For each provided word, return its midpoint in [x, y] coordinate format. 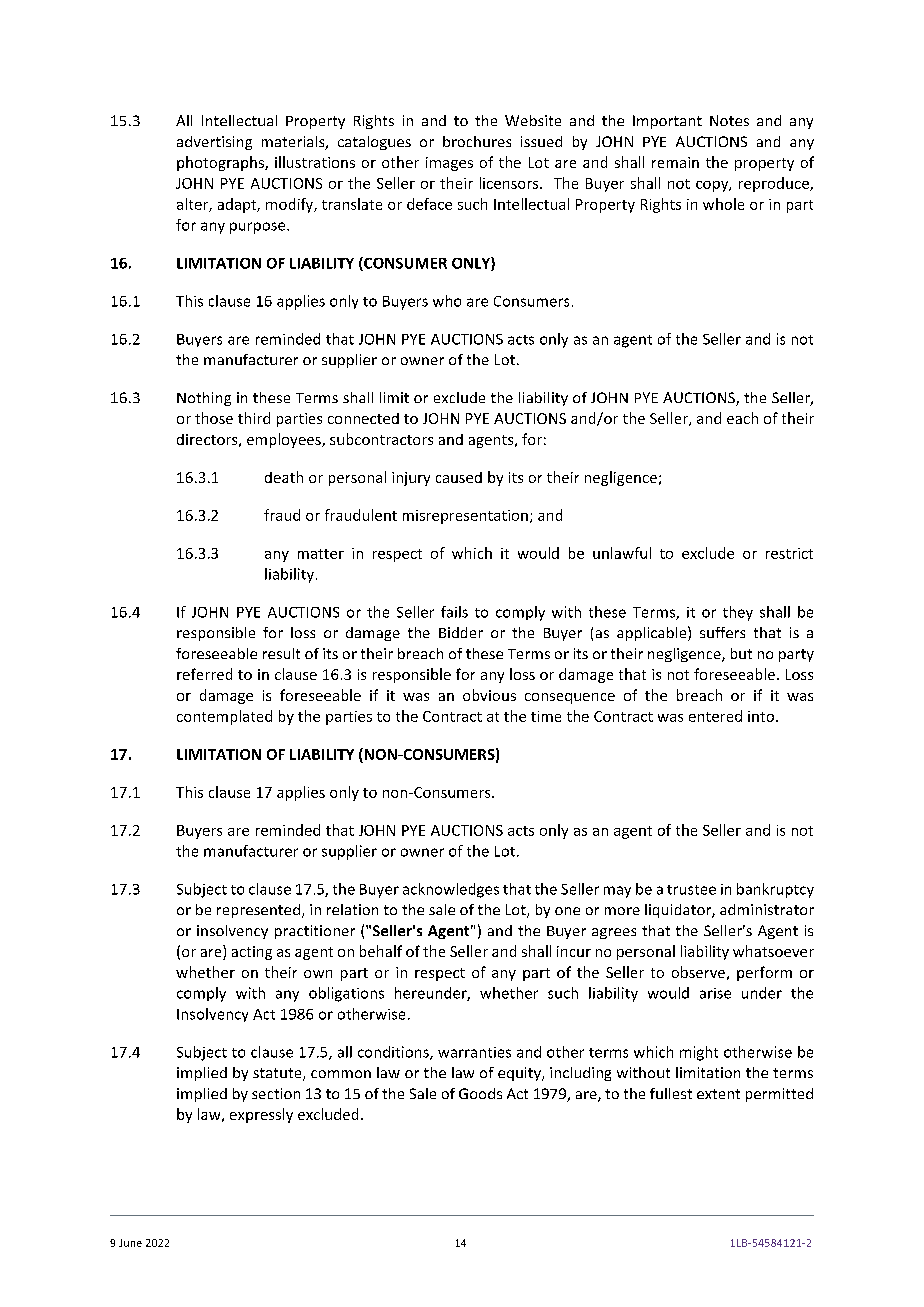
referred [204, 674]
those [214, 418]
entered [715, 716]
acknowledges [451, 890]
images [449, 164]
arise [715, 993]
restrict [789, 553]
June [130, 1243]
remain [675, 162]
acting [252, 953]
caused [459, 477]
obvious [489, 695]
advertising [214, 143]
